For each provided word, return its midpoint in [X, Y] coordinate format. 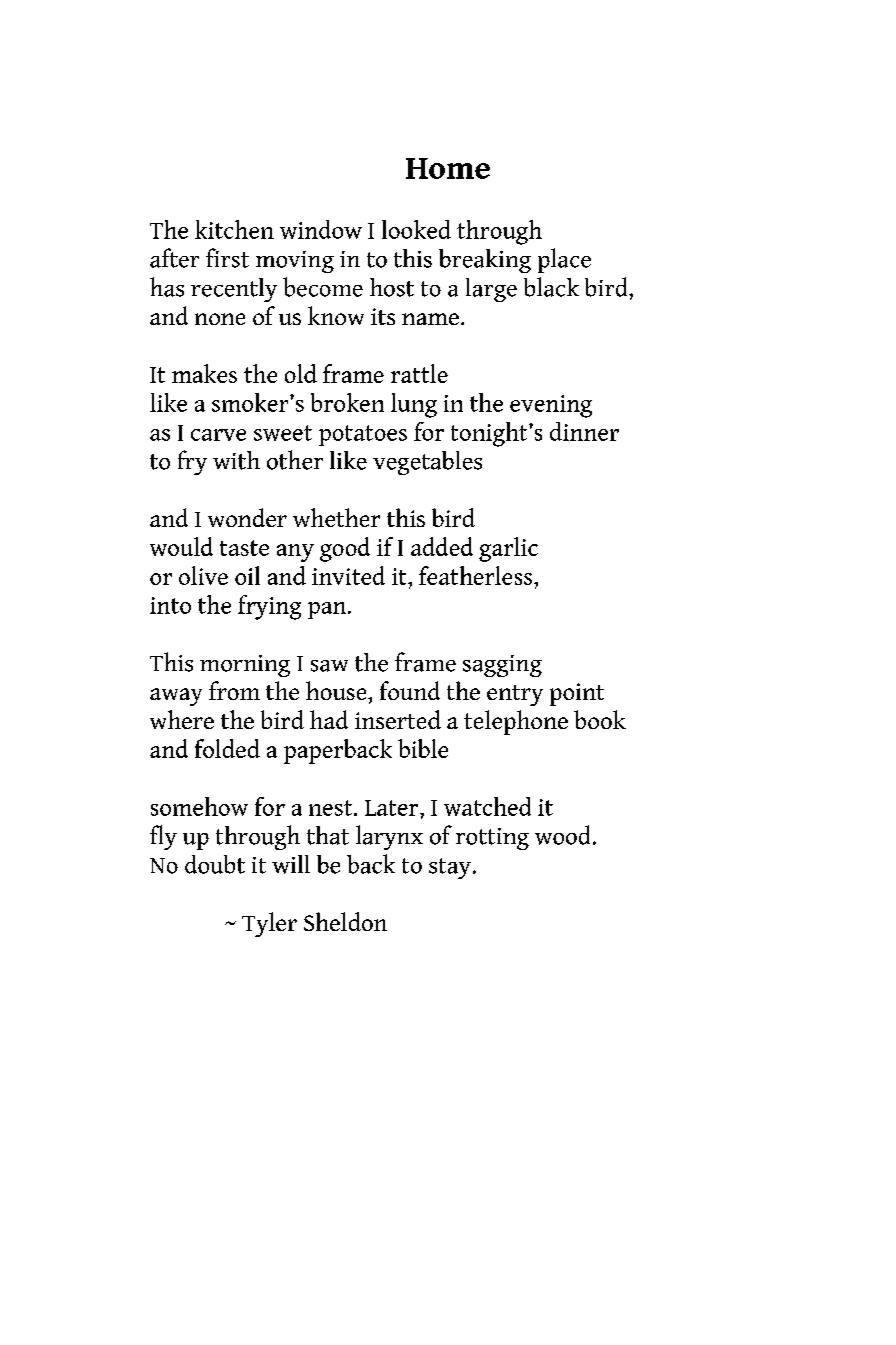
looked [416, 229]
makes [204, 373]
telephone [516, 722]
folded [227, 748]
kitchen [234, 229]
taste [244, 548]
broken [347, 402]
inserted [398, 719]
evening [551, 406]
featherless [475, 575]
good [345, 549]
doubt [215, 864]
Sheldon [345, 921]
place [564, 260]
